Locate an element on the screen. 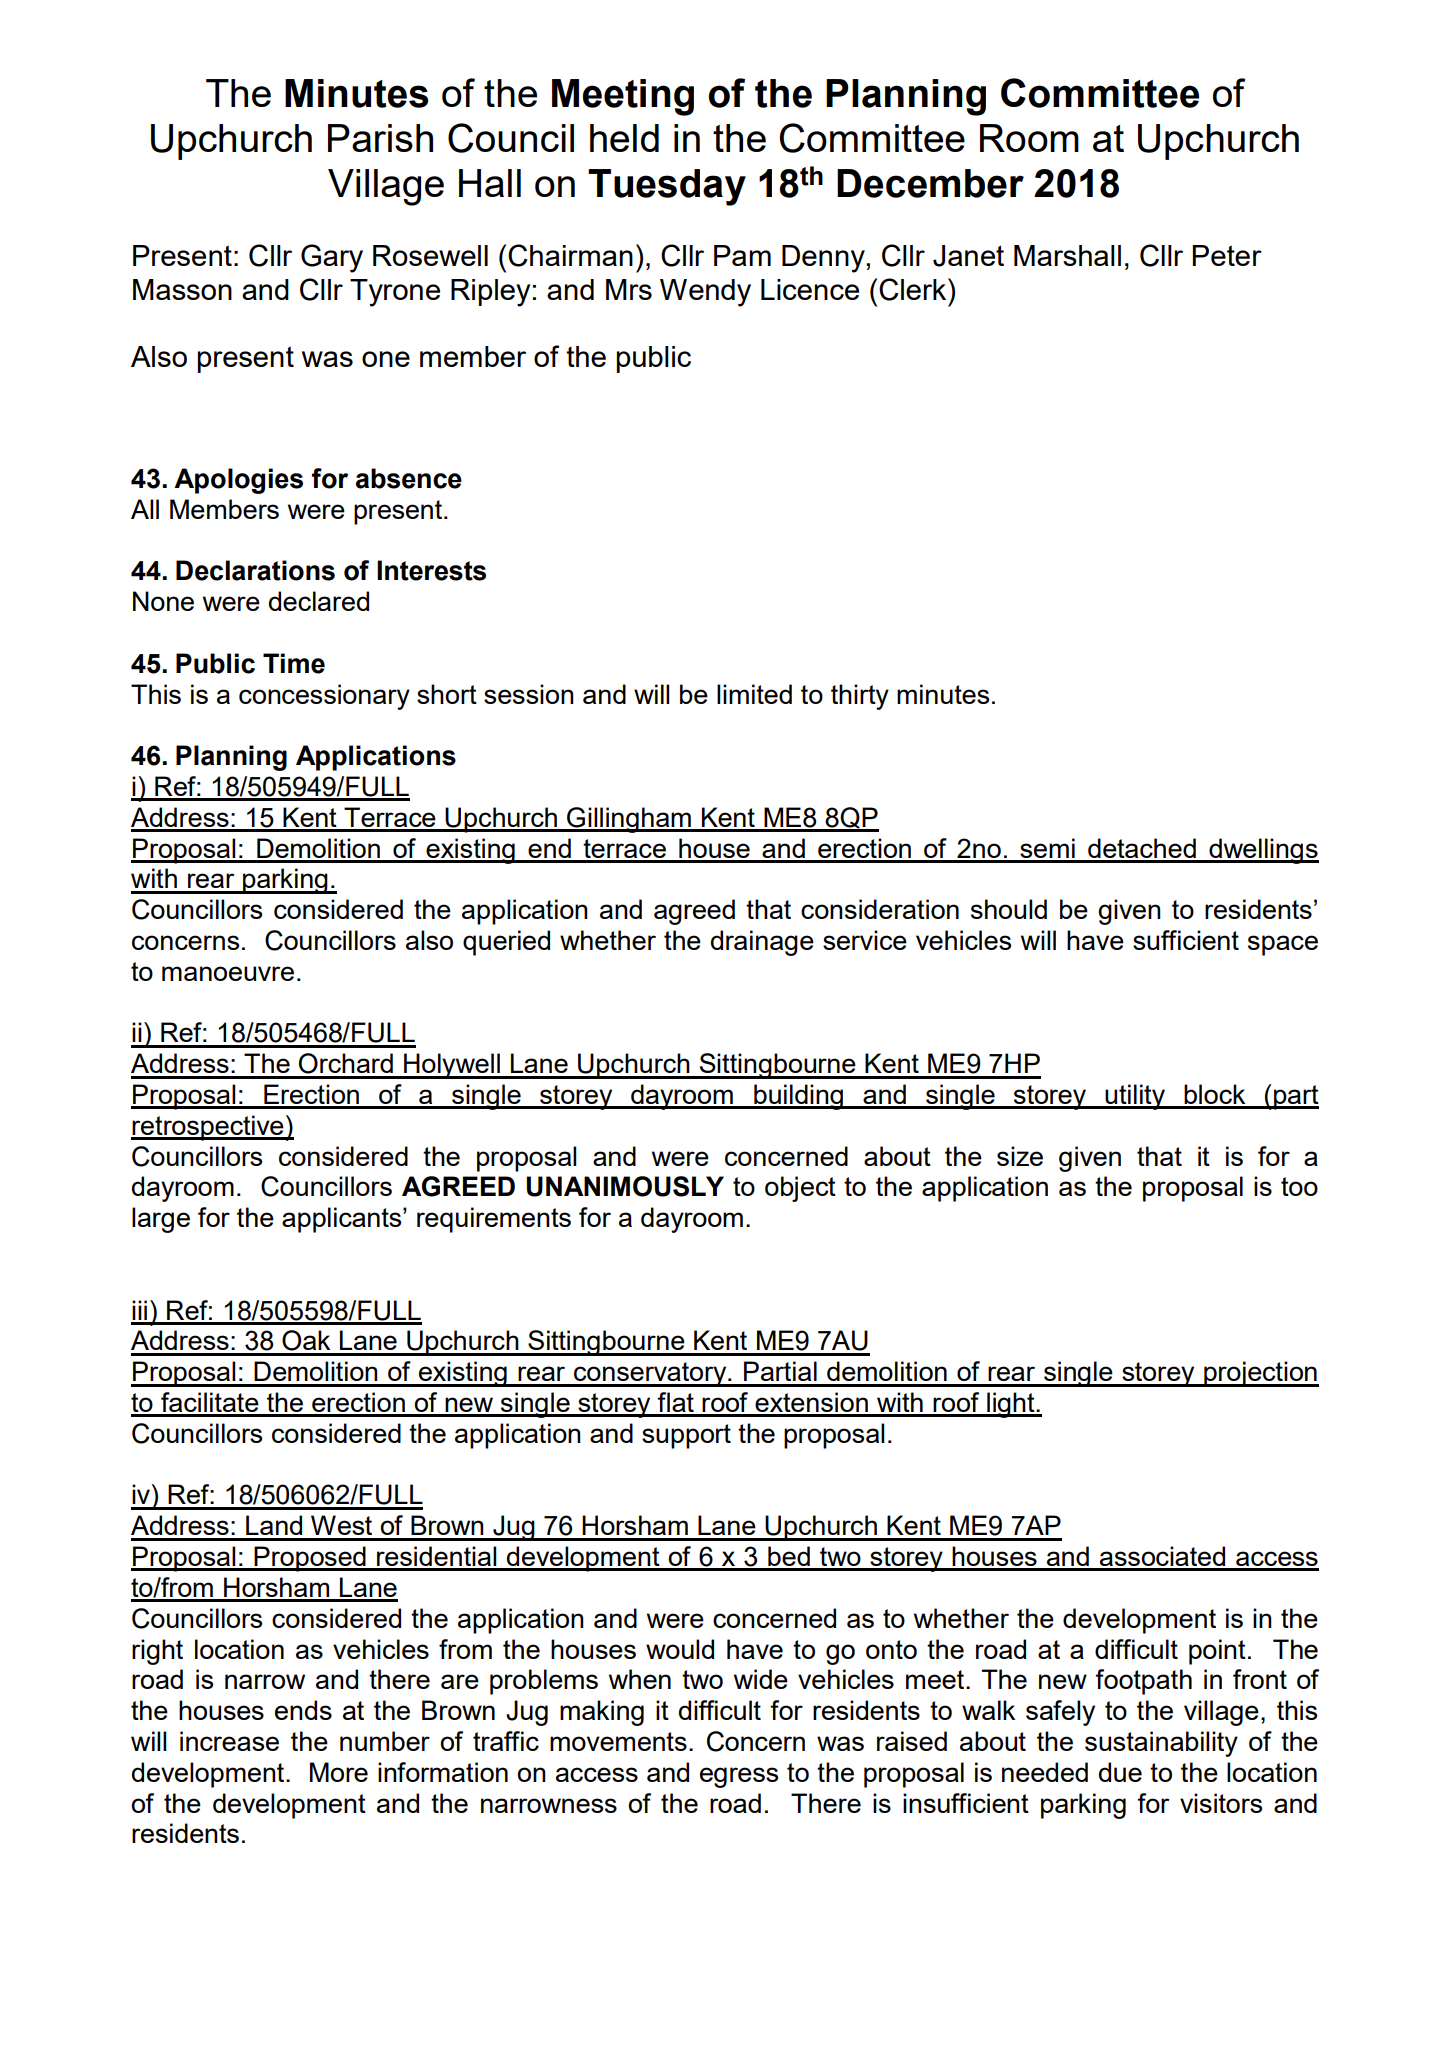 This screenshot has width=1449, height=2050. Tuesday is located at coordinates (667, 187).
